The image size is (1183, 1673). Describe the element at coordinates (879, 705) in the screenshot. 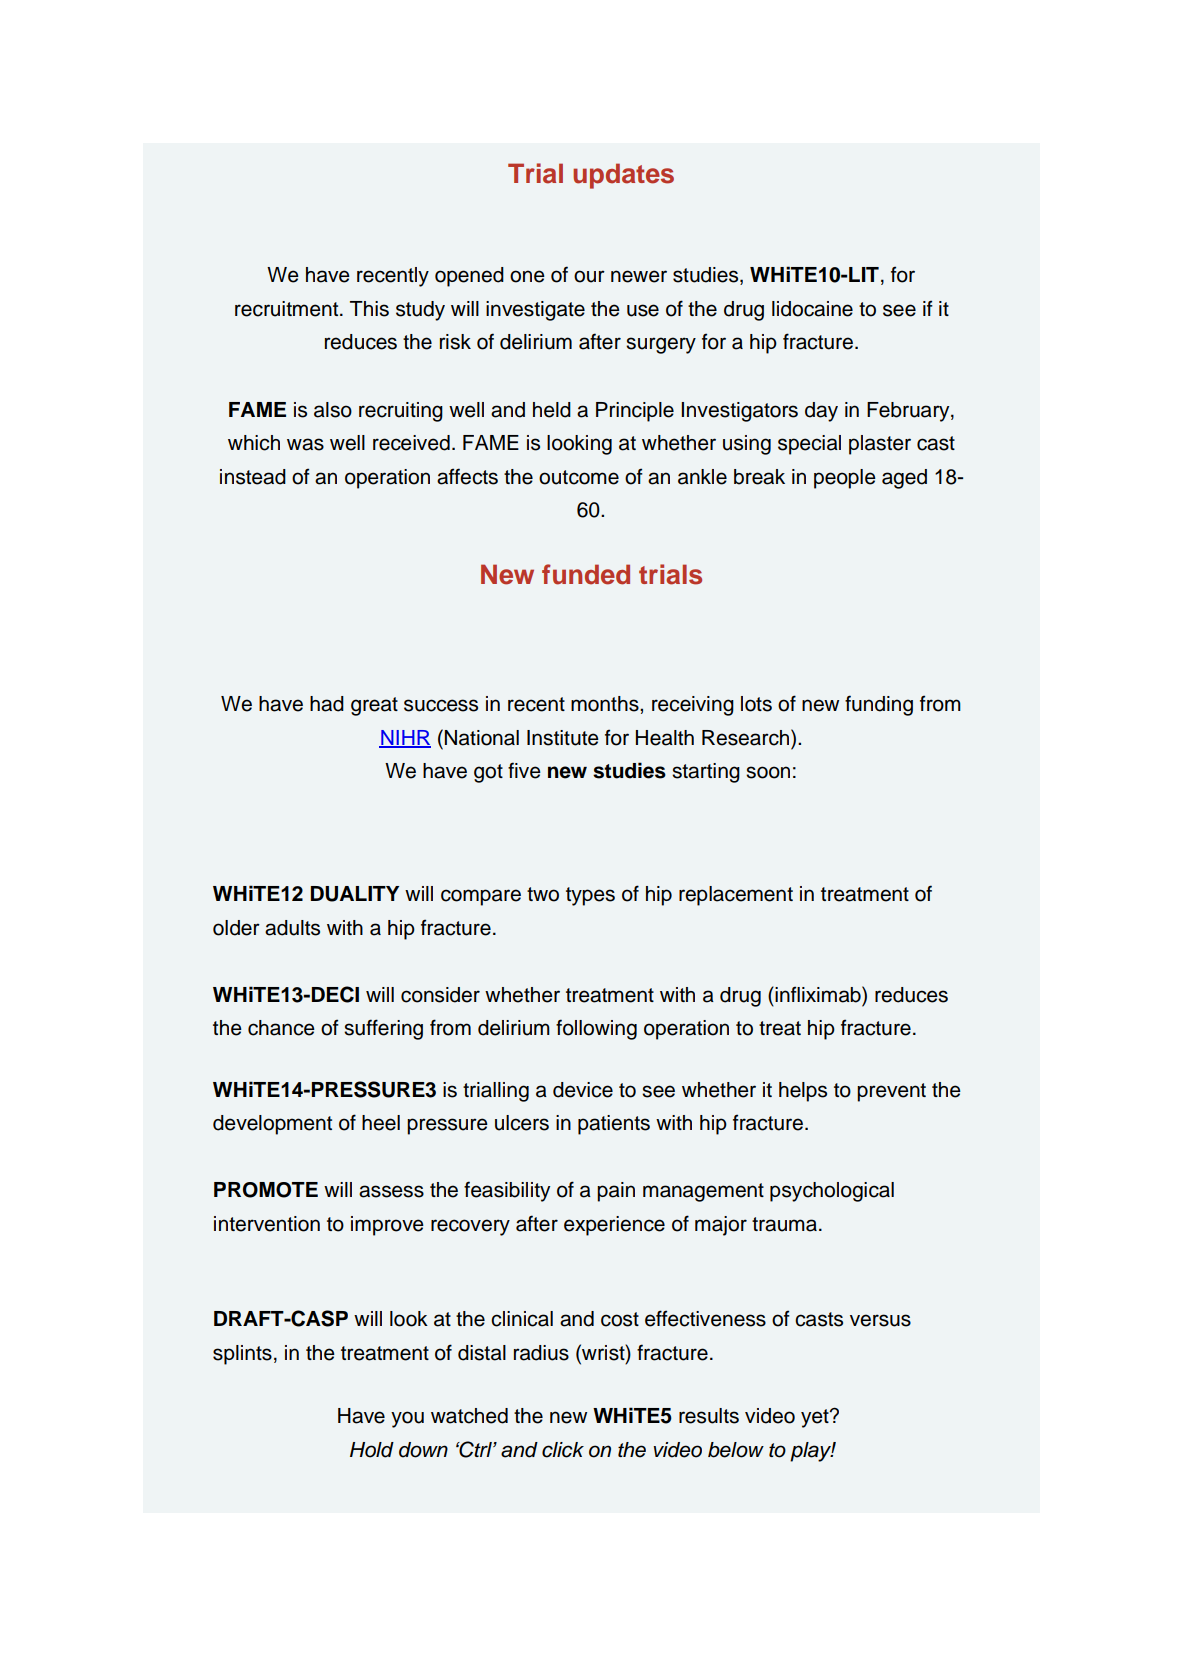

I see `funding` at that location.
